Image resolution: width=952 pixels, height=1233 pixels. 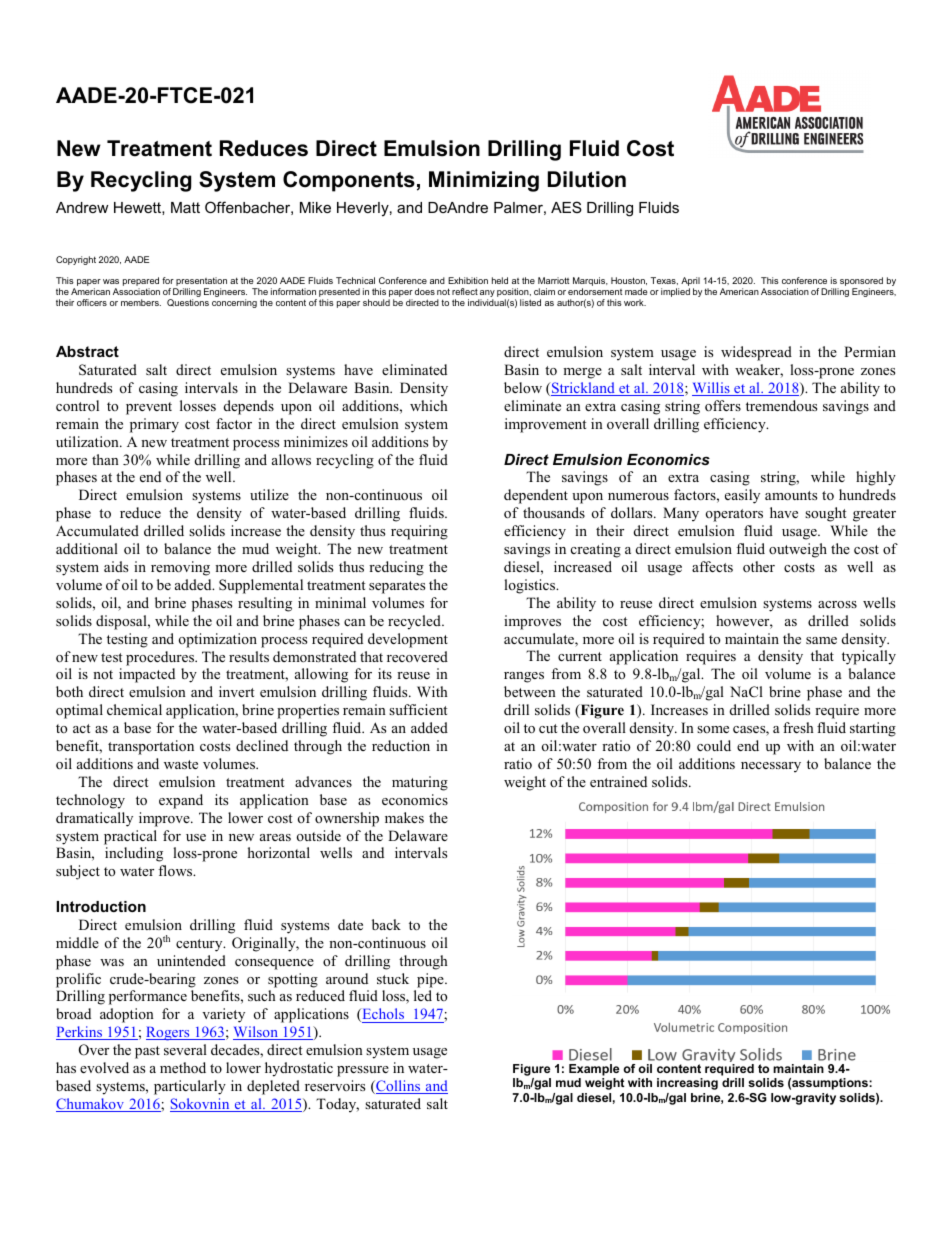 What do you see at coordinates (771, 767) in the document?
I see `necessary` at bounding box center [771, 767].
